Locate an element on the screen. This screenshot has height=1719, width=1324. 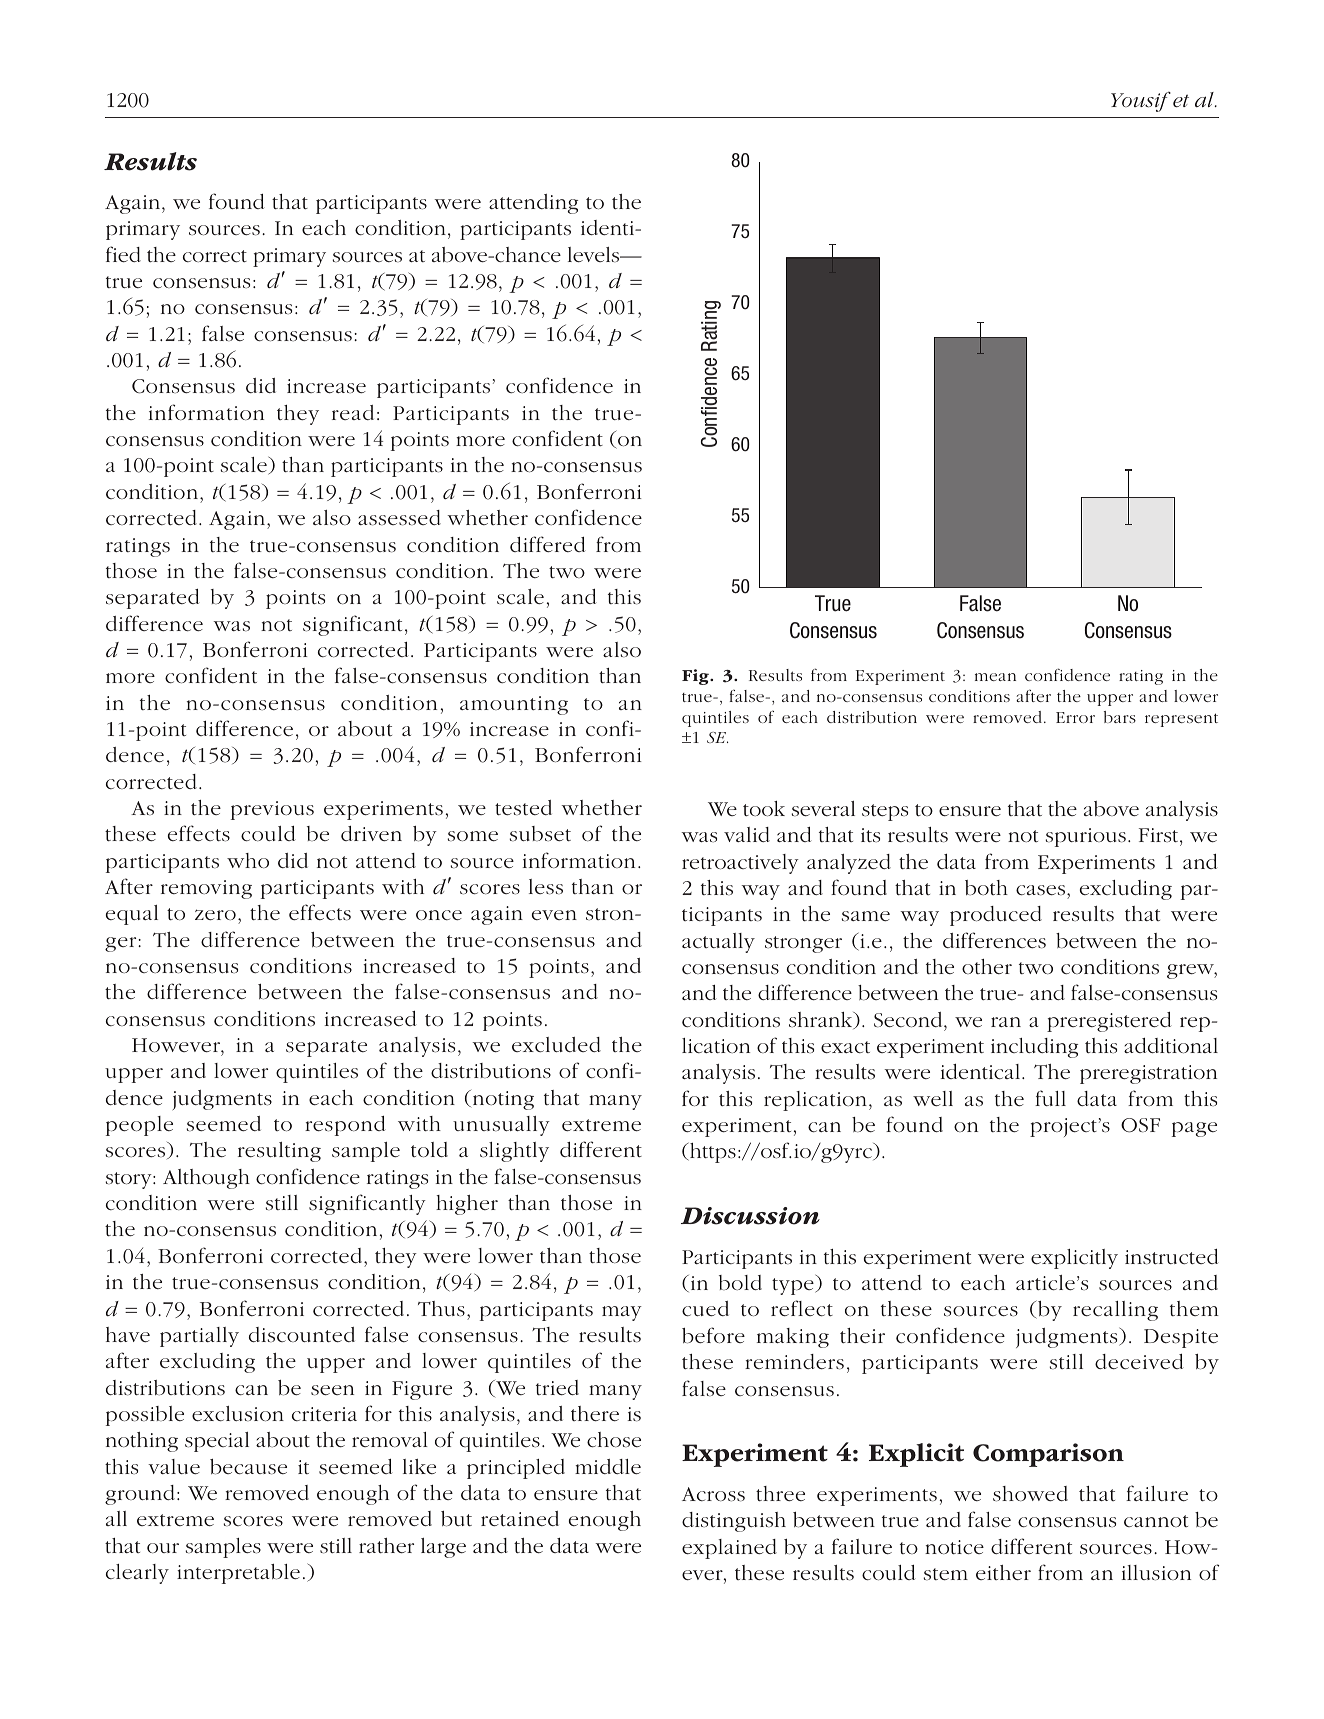
Although is located at coordinates (206, 1179).
